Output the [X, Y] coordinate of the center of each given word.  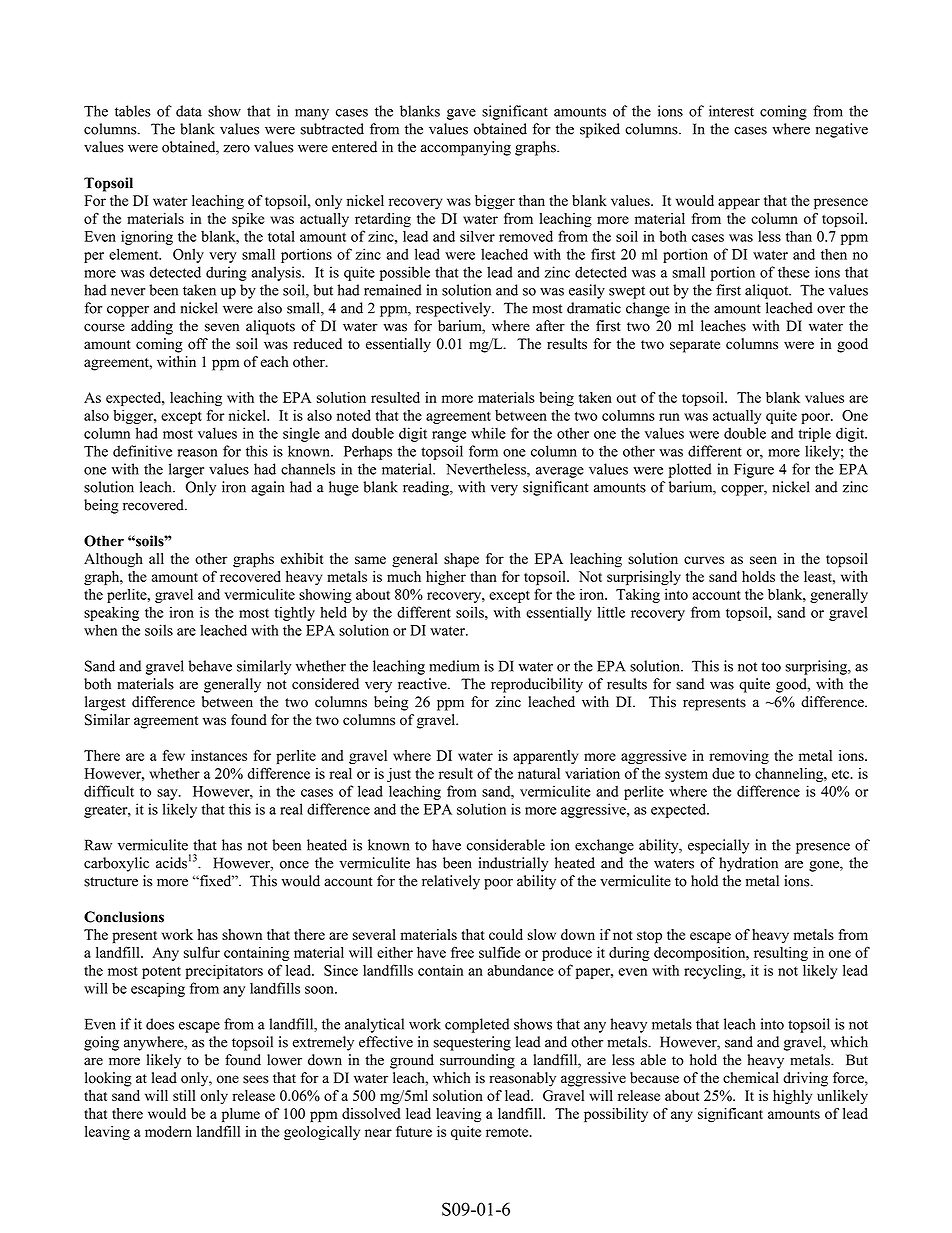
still [184, 1095]
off [198, 344]
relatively [451, 882]
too [771, 667]
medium [454, 666]
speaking [111, 613]
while [488, 433]
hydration [748, 864]
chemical [751, 1078]
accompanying [466, 148]
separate [695, 346]
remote [508, 1132]
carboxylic [116, 864]
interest [731, 111]
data [189, 111]
